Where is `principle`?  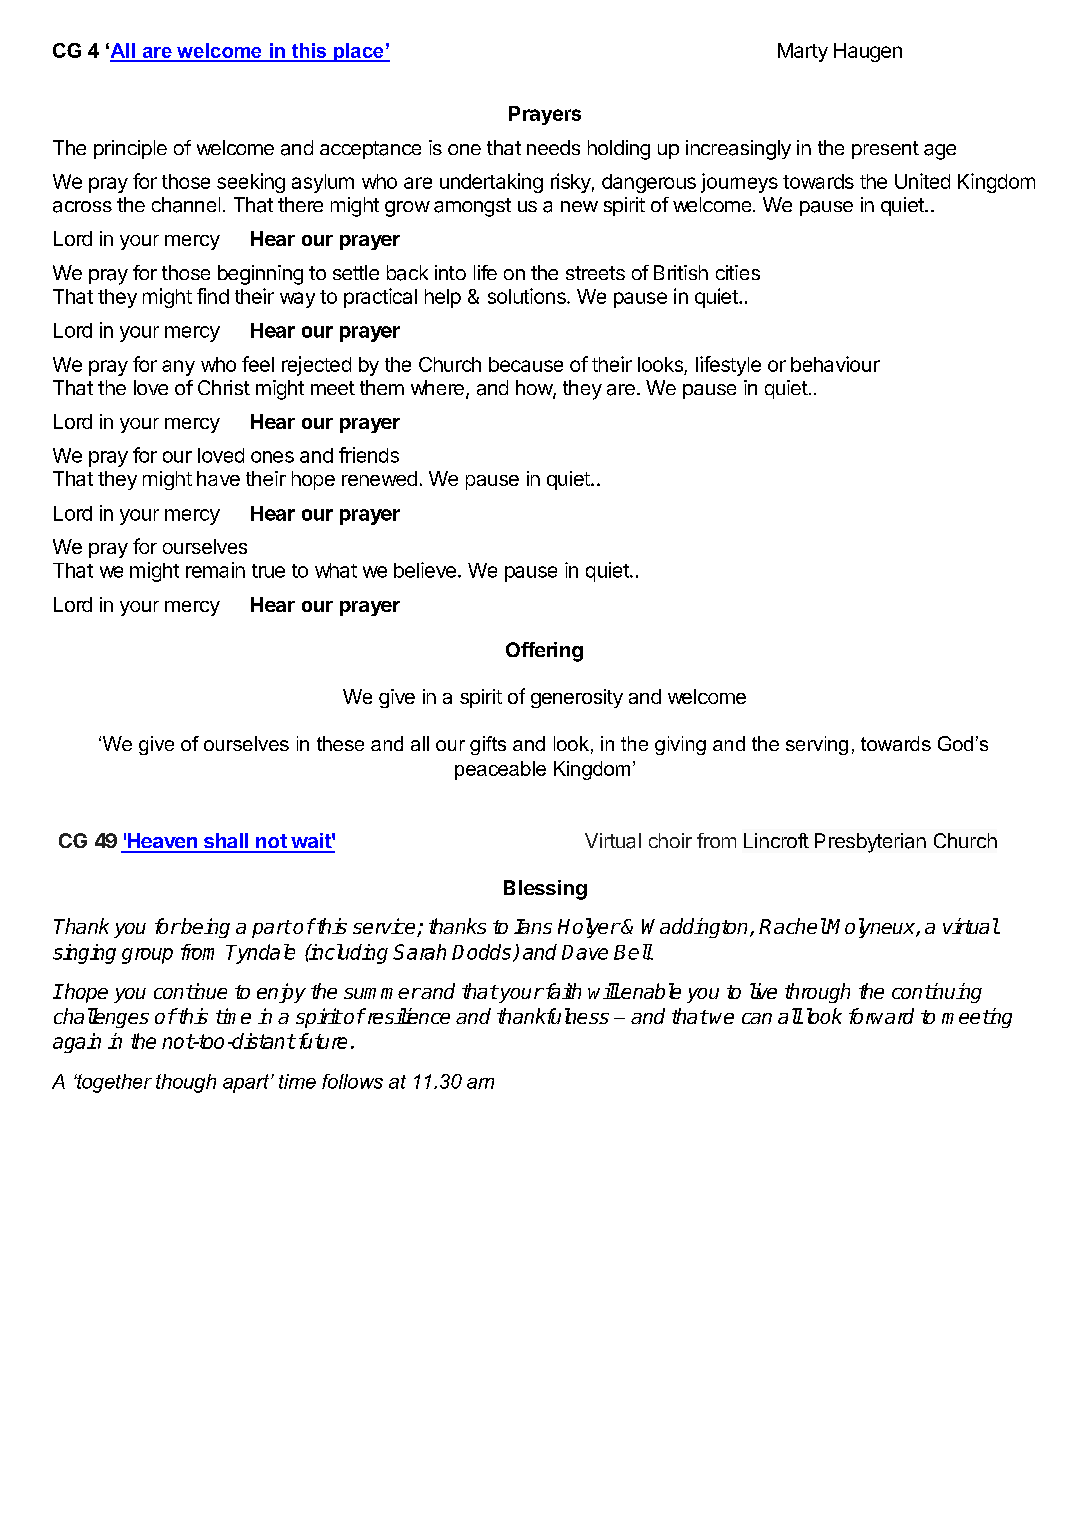
principle is located at coordinates (130, 149).
